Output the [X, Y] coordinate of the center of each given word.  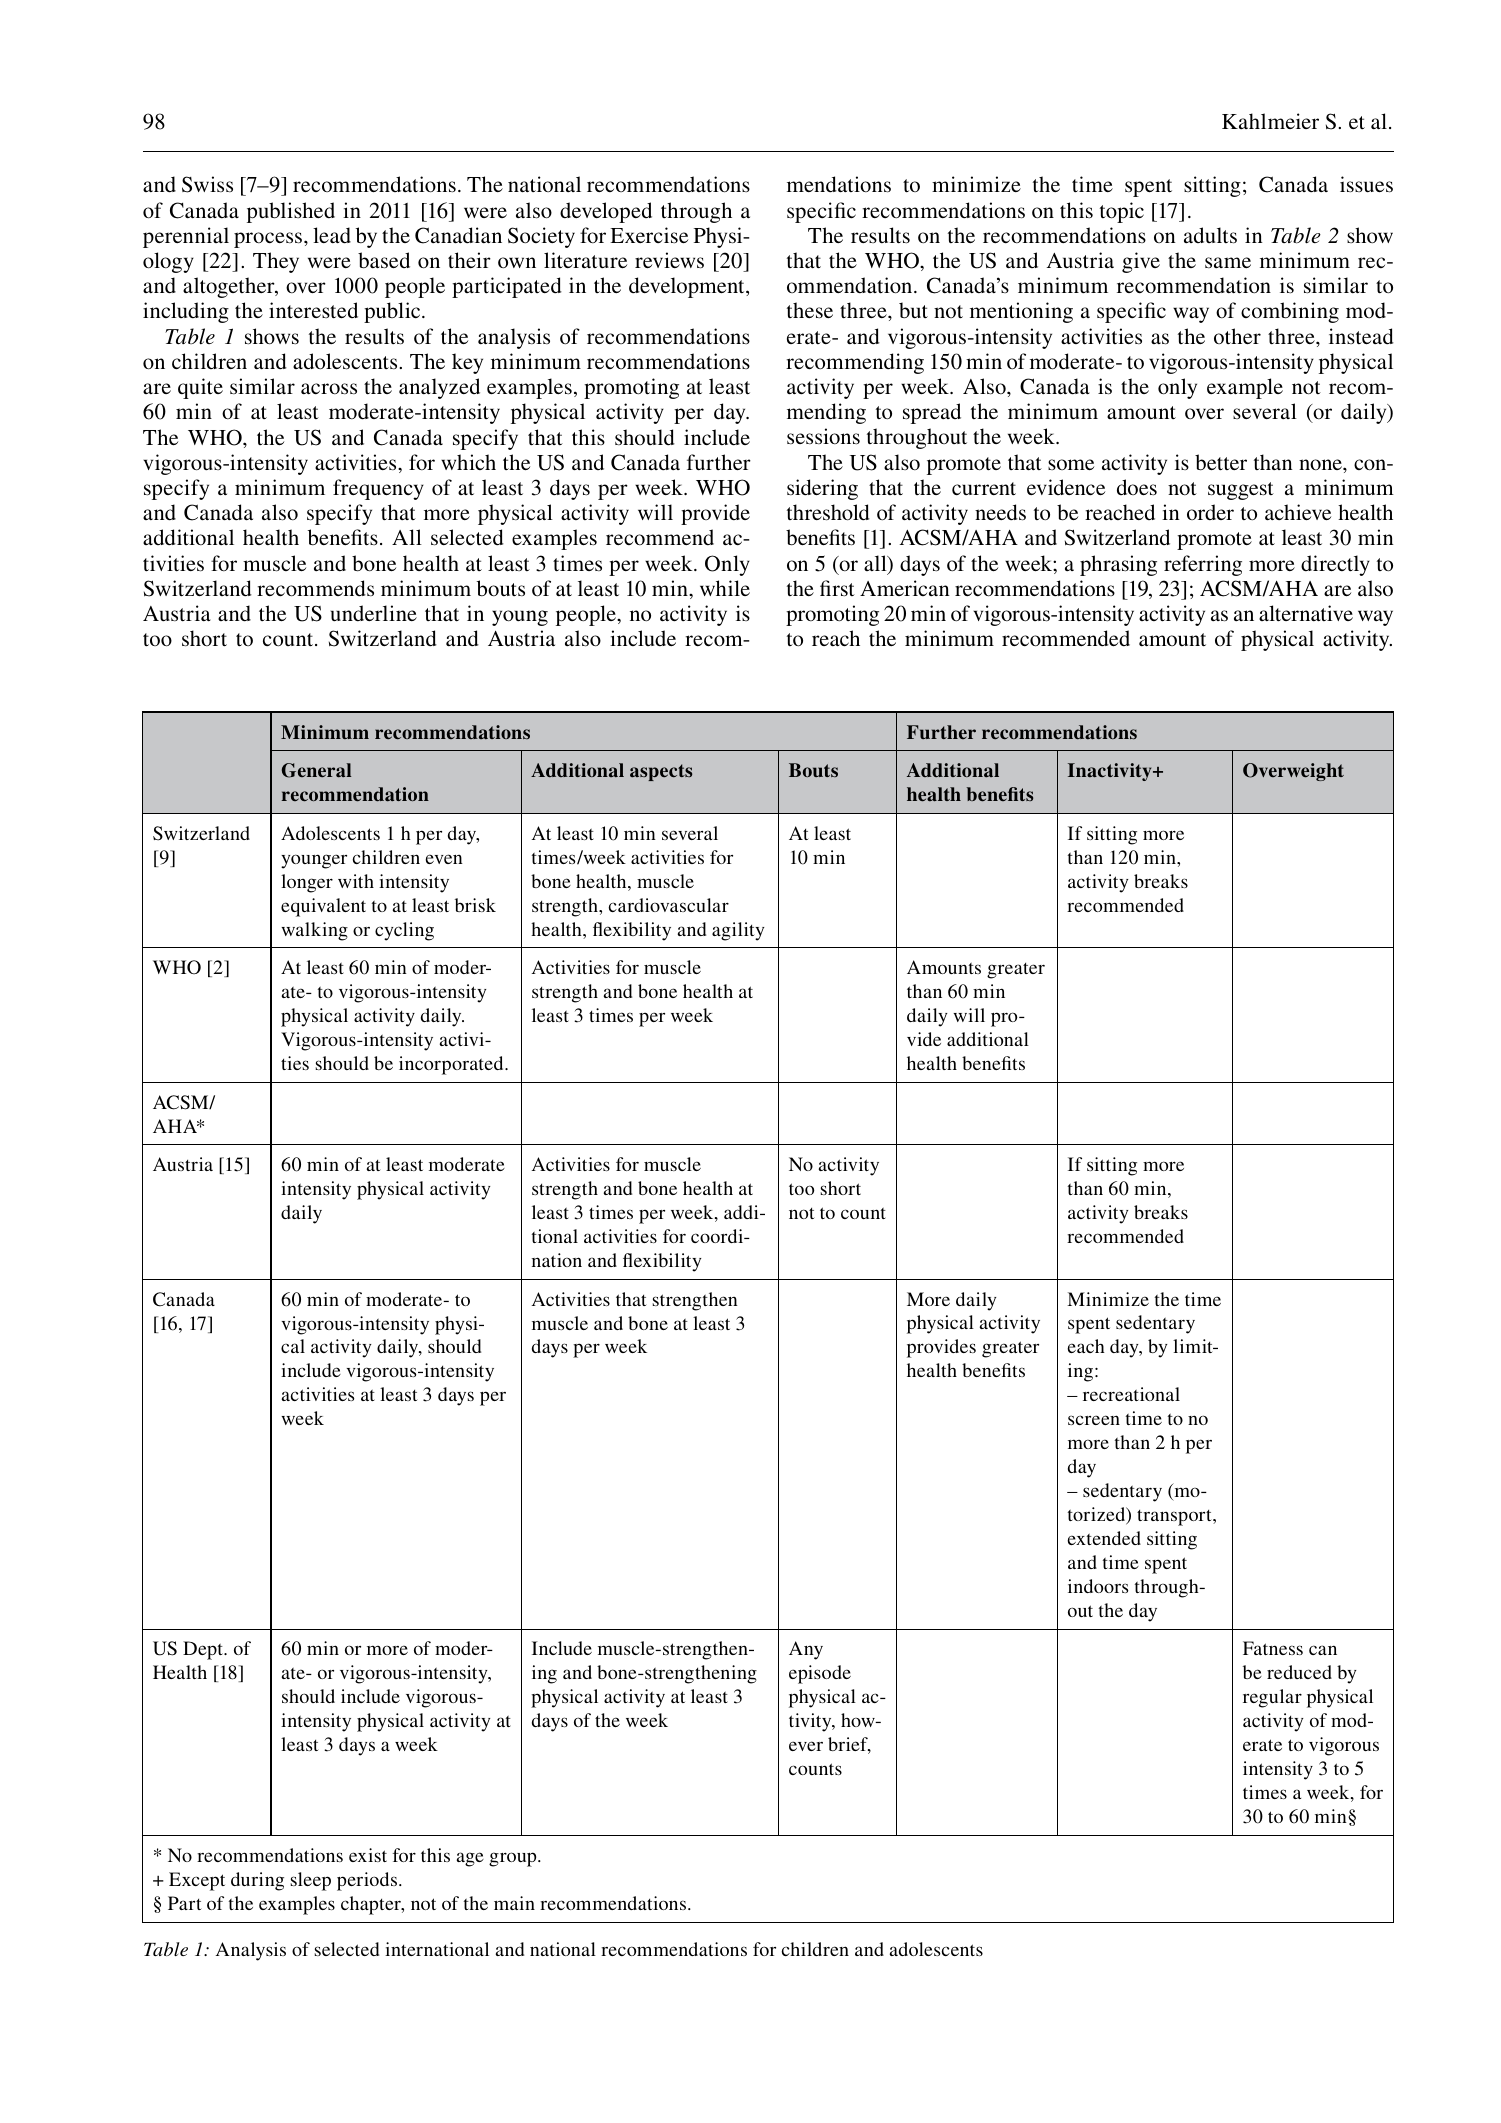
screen [1094, 1420]
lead [332, 235]
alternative [1306, 613]
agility [738, 931]
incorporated [452, 1065]
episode [820, 1674]
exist [368, 1855]
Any [806, 1650]
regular [1272, 1698]
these [810, 310]
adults [1210, 235]
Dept [204, 1650]
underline [374, 613]
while [725, 588]
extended [1104, 1538]
